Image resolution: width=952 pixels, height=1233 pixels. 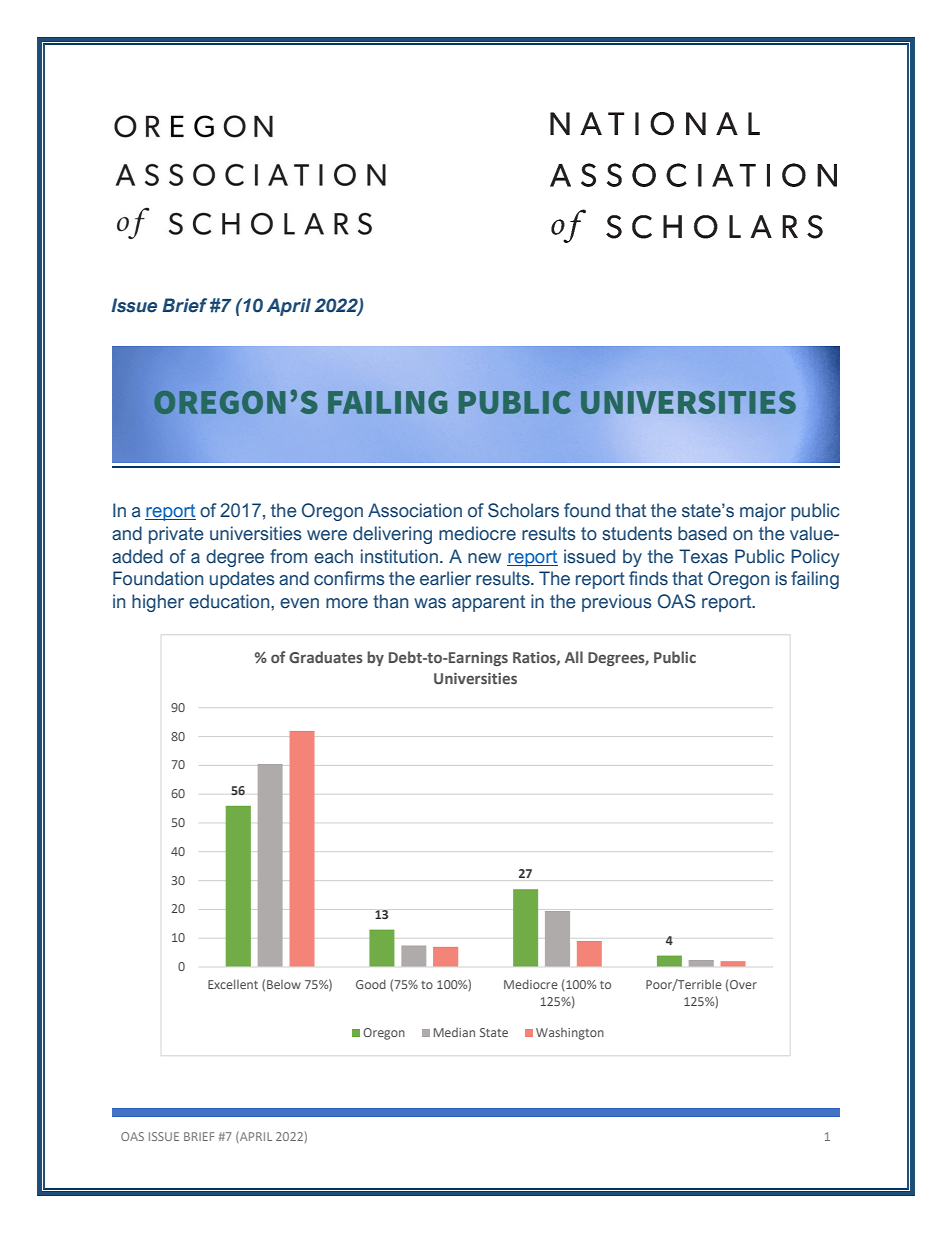 I want to click on All, so click(x=574, y=657).
